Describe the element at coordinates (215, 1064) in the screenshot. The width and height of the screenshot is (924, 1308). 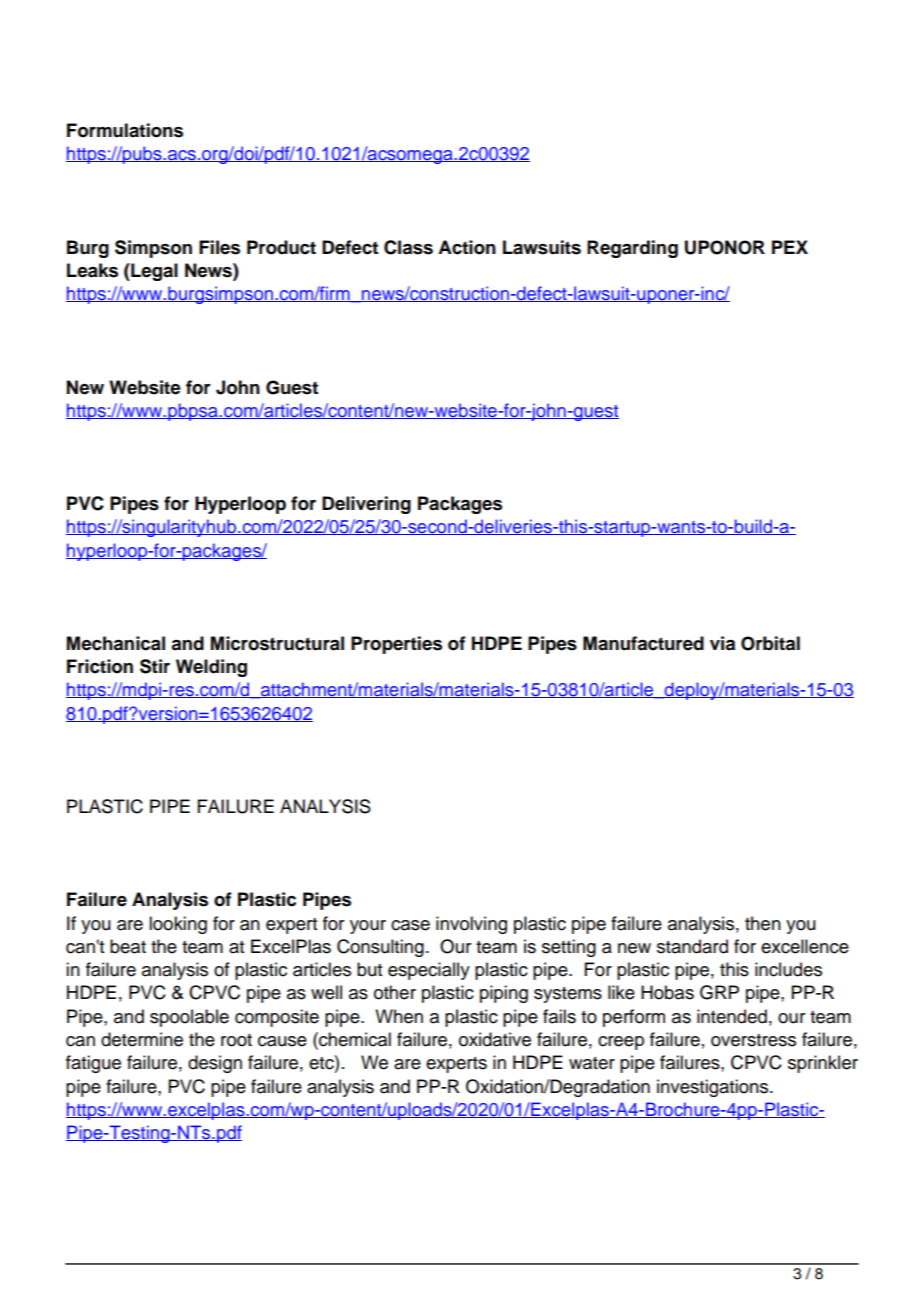
I see `design` at that location.
